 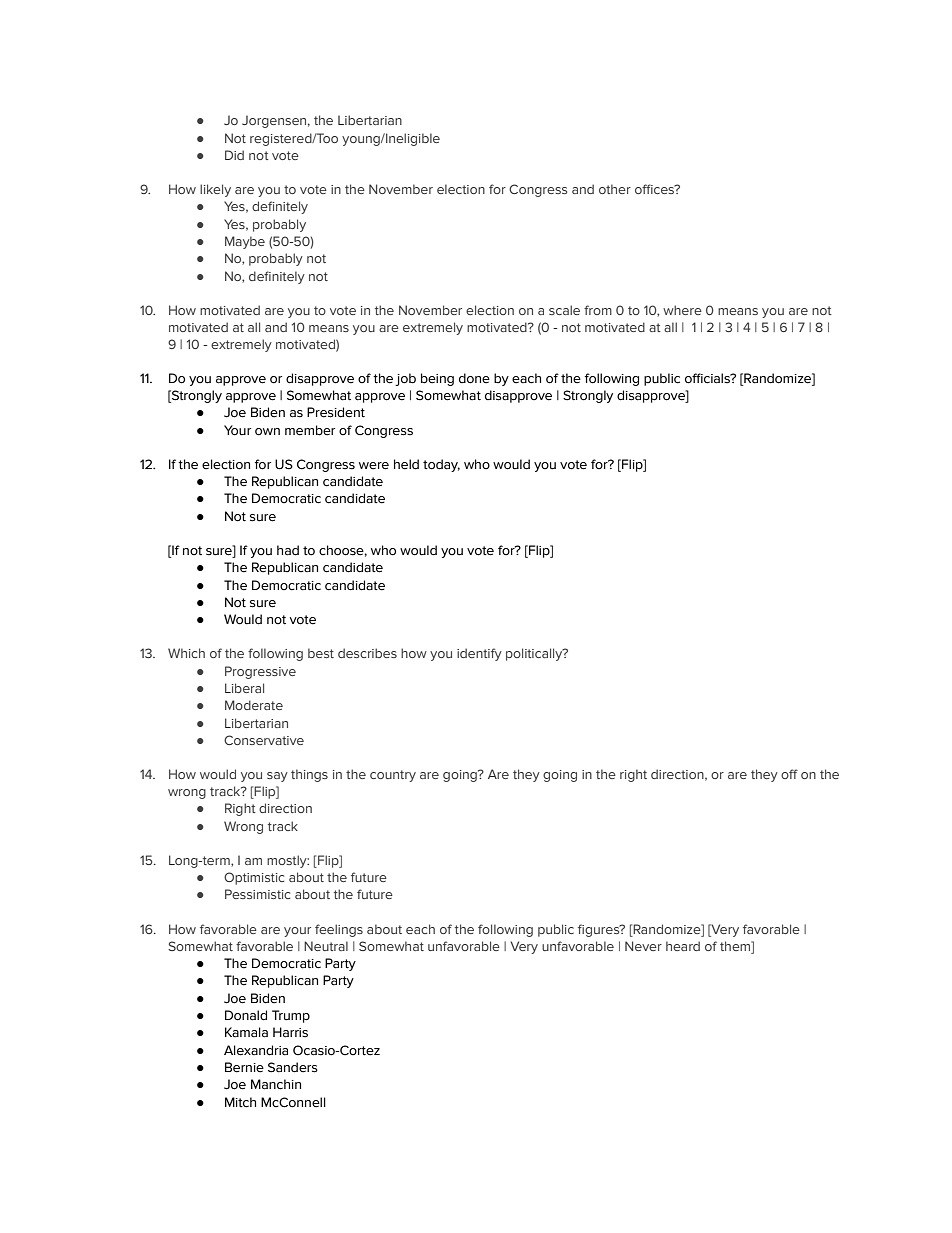 What do you see at coordinates (643, 946) in the screenshot?
I see `Never` at bounding box center [643, 946].
